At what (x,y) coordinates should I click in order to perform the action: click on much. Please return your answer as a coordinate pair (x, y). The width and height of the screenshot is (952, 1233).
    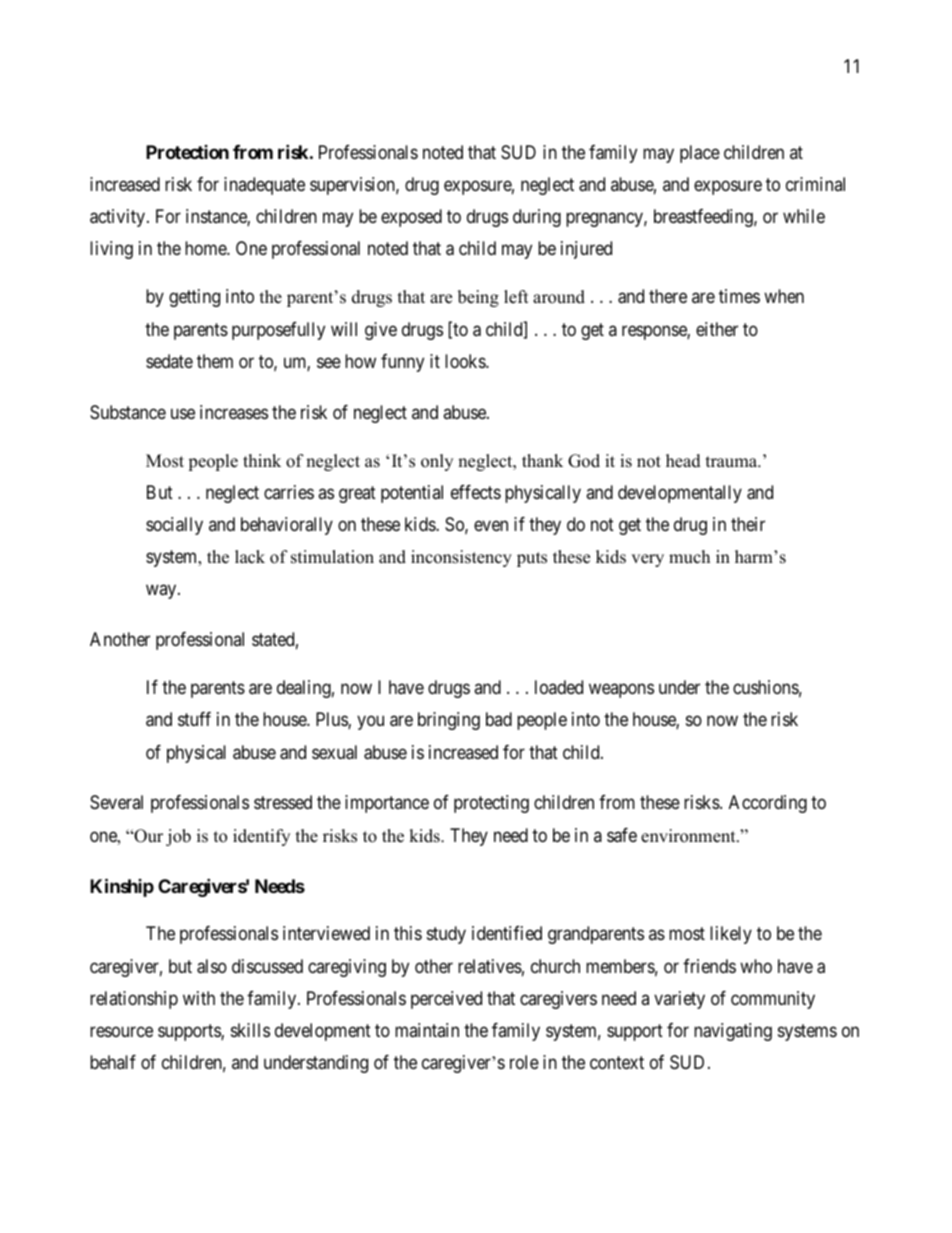
    Looking at the image, I should click on (689, 557).
